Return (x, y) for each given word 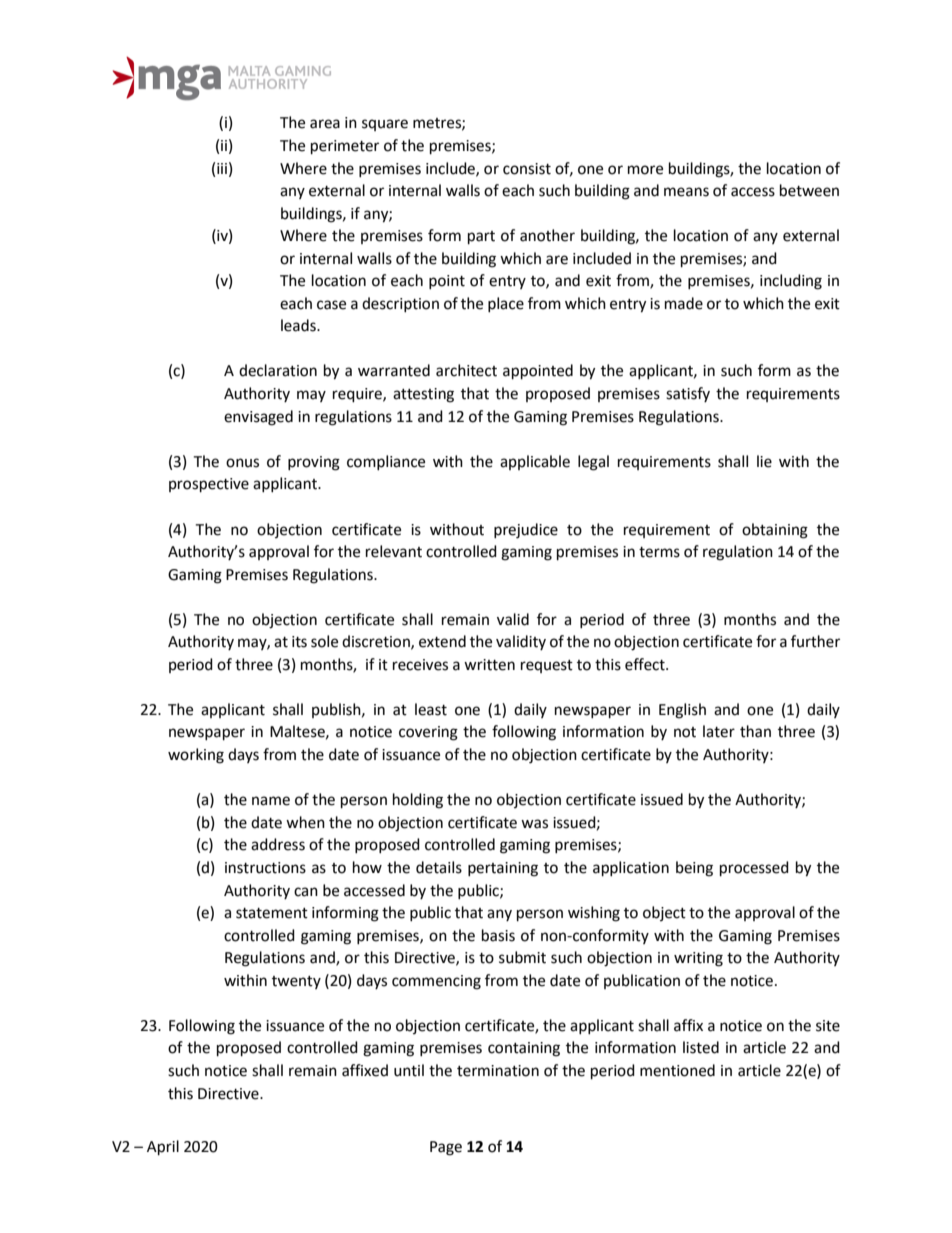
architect (466, 370)
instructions (265, 868)
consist (527, 169)
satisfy (688, 394)
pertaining (503, 869)
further (815, 641)
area (325, 124)
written (489, 665)
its (299, 642)
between (809, 190)
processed (754, 869)
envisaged (258, 418)
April (163, 1148)
